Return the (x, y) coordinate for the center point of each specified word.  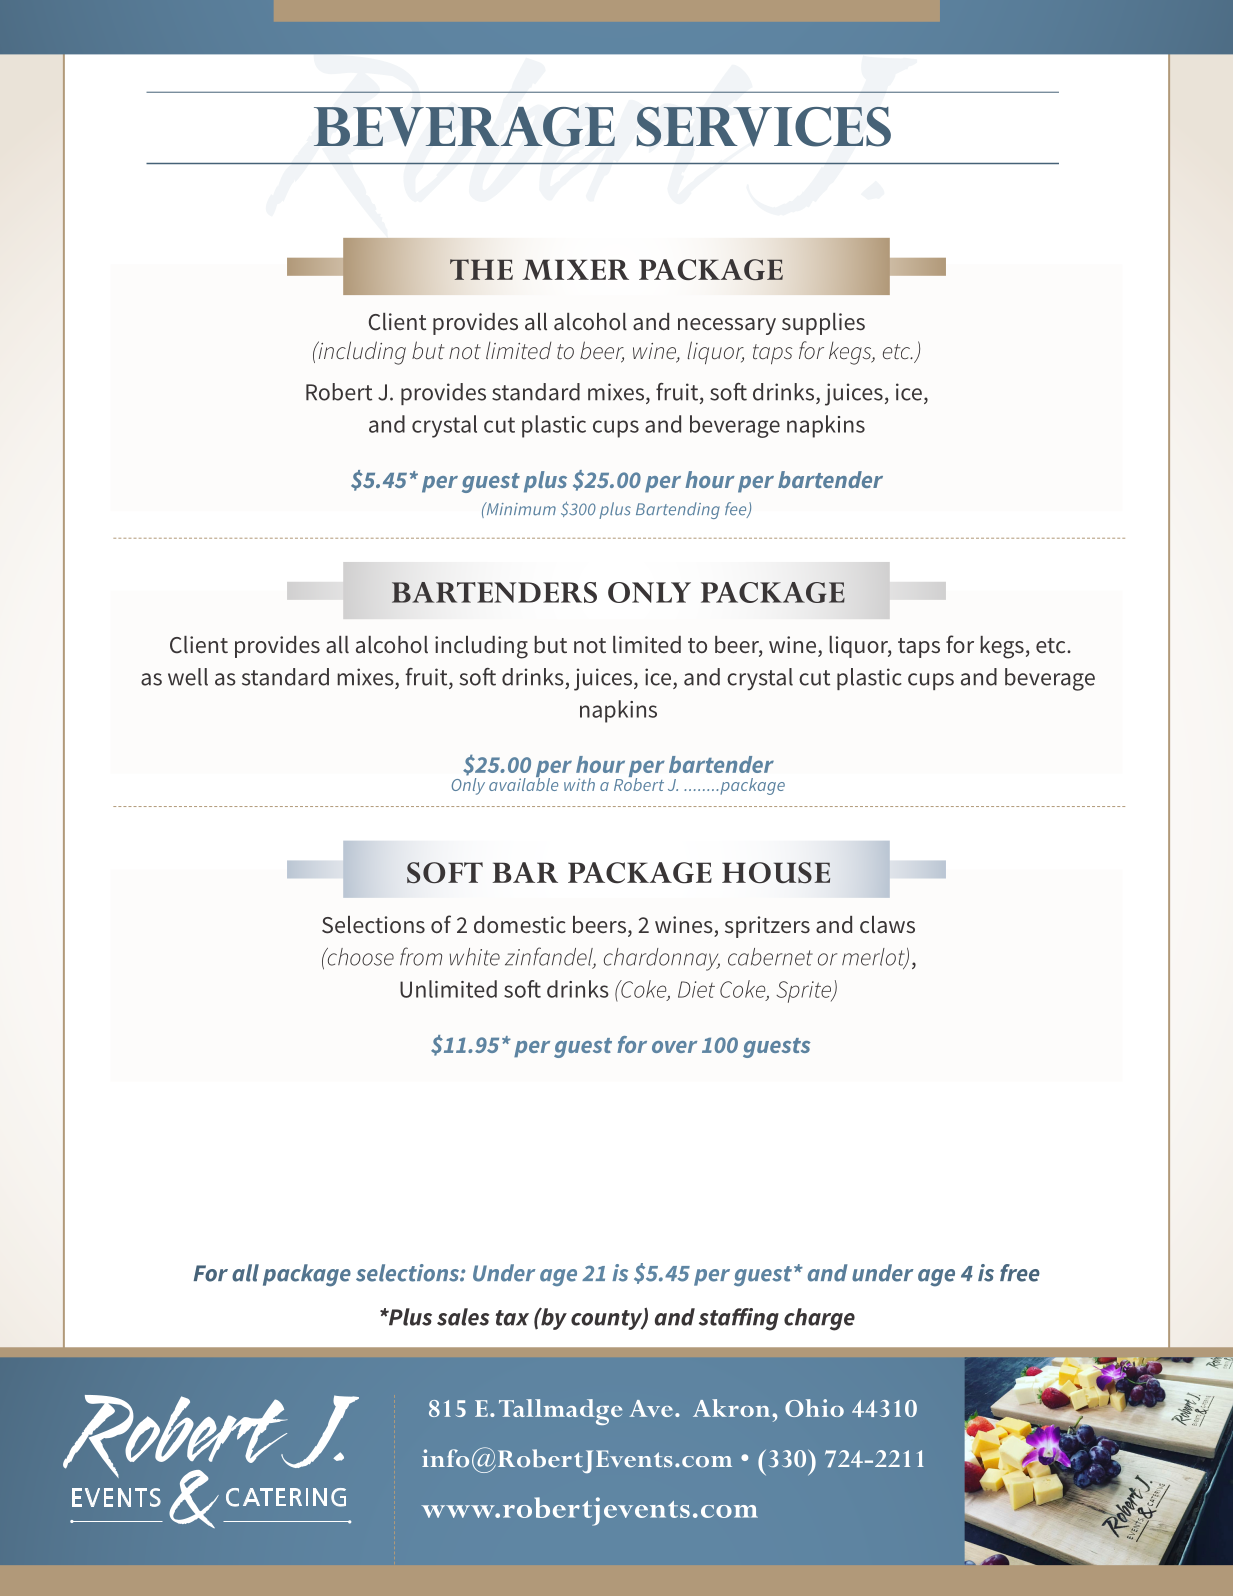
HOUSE (776, 873)
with (579, 784)
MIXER (575, 269)
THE (481, 269)
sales (463, 1317)
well (188, 677)
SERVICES (763, 127)
